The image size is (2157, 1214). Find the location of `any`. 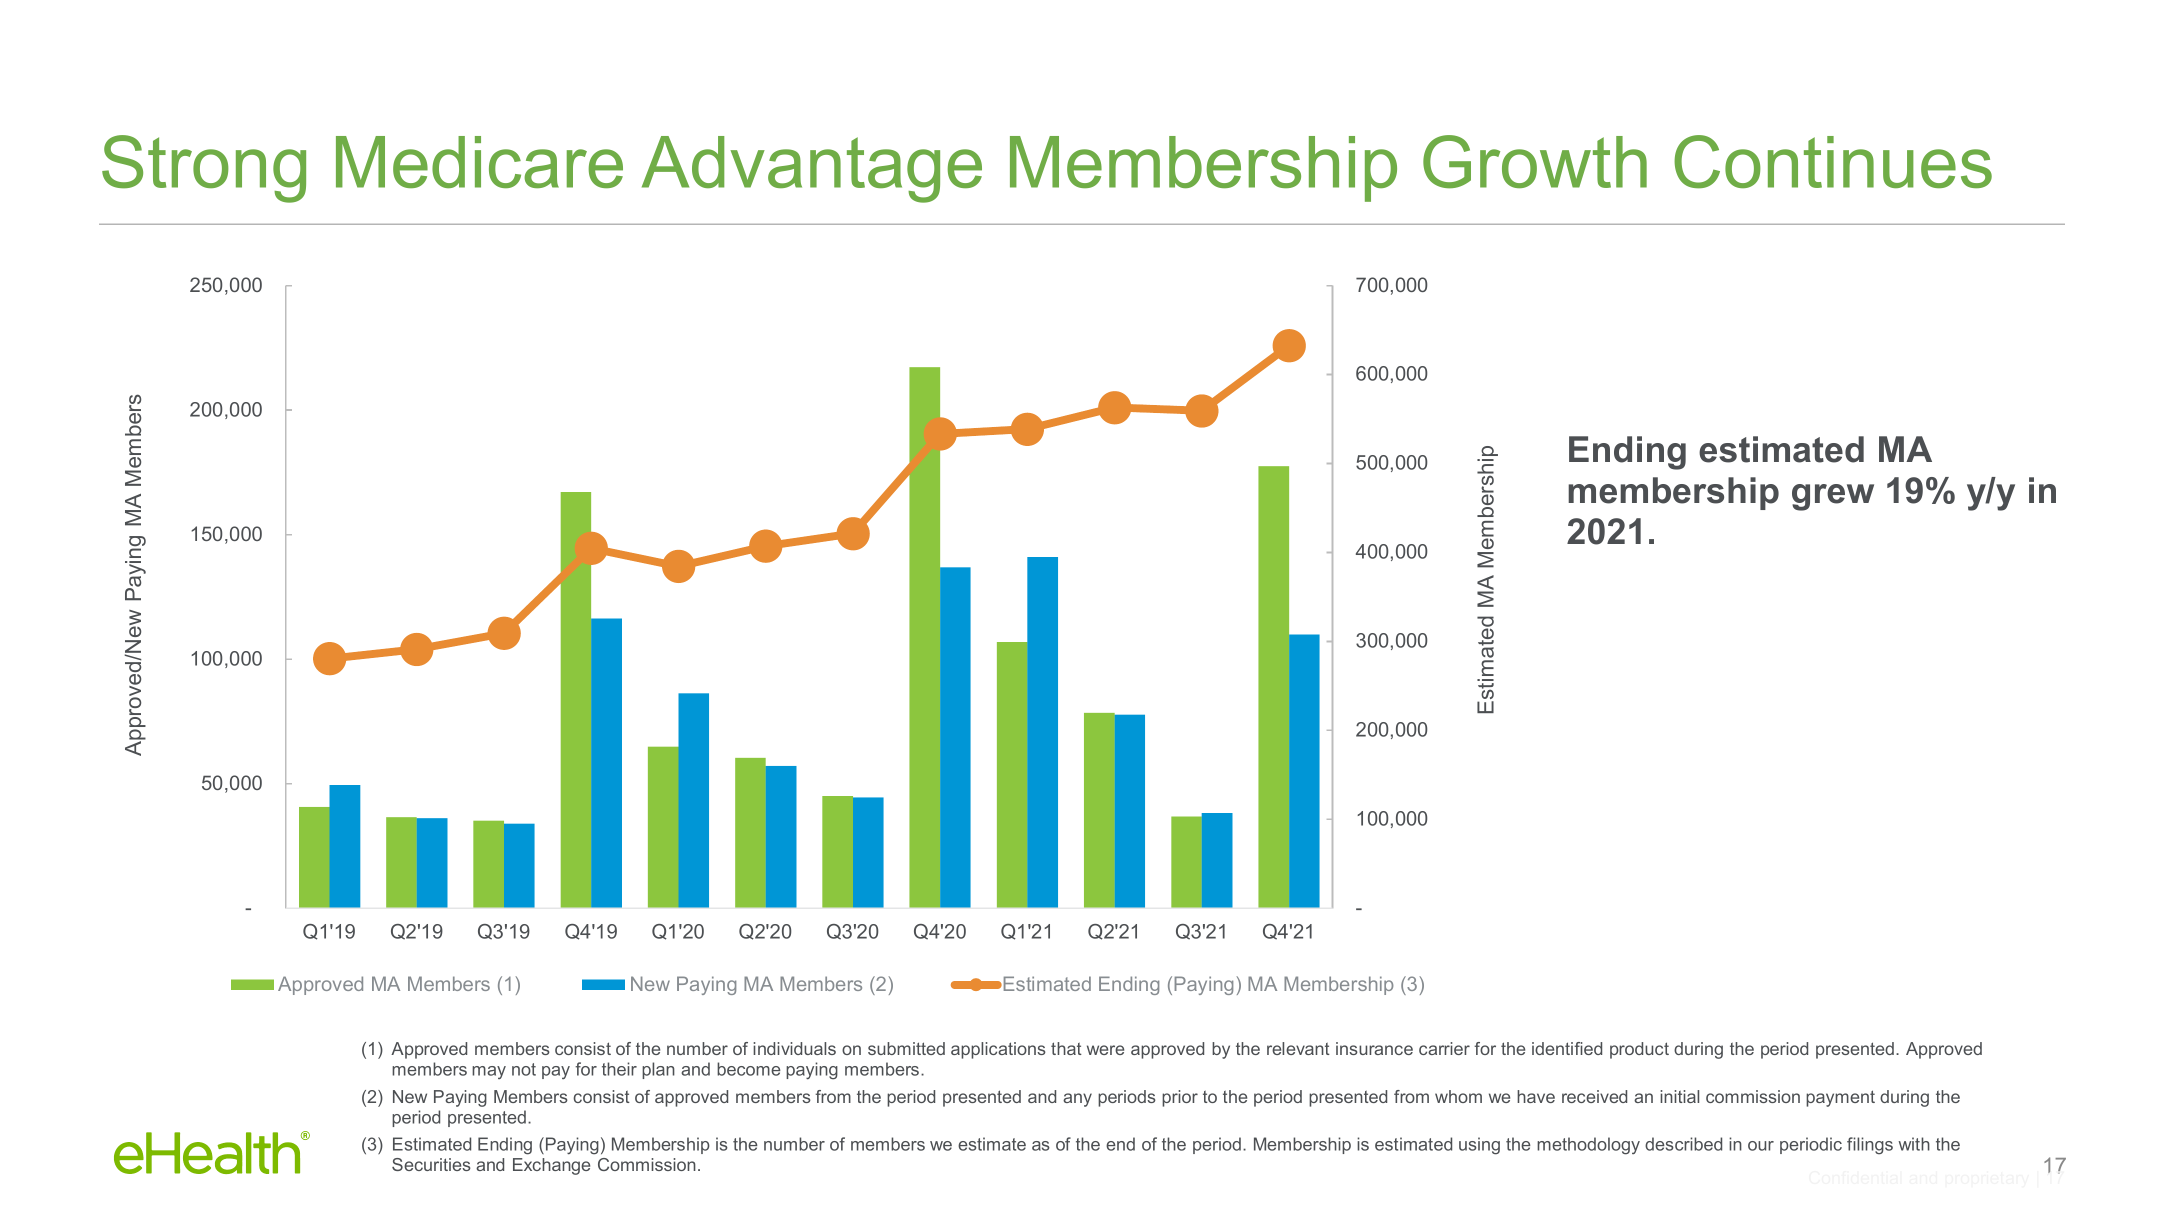

any is located at coordinates (1077, 1100).
